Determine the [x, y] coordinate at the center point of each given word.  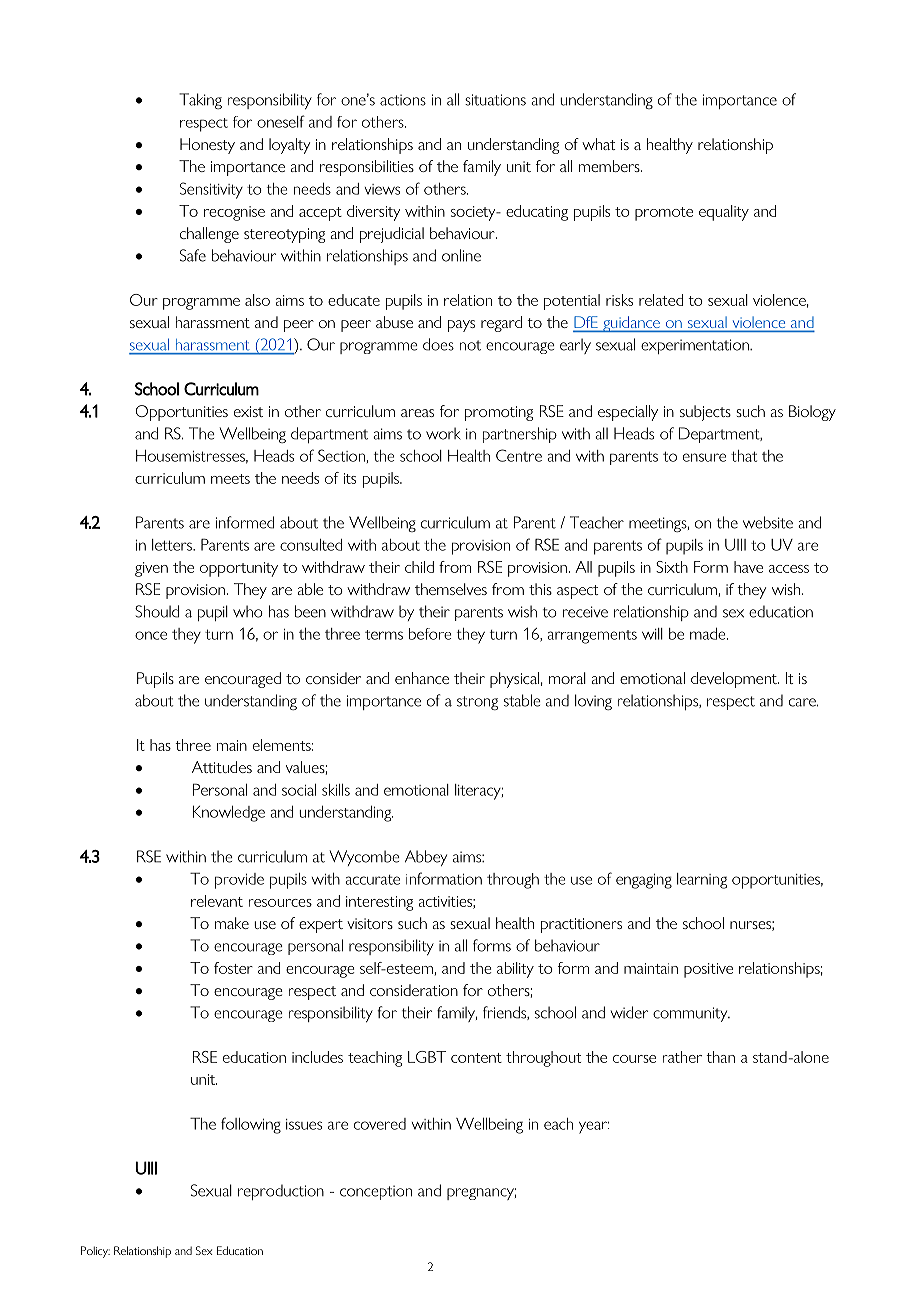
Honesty [207, 146]
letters [173, 545]
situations [495, 100]
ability [515, 970]
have [748, 567]
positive [708, 970]
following [251, 1125]
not [470, 345]
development [735, 680]
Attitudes [222, 767]
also [257, 300]
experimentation [696, 346]
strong [477, 703]
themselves [451, 589]
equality [724, 213]
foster [233, 968]
